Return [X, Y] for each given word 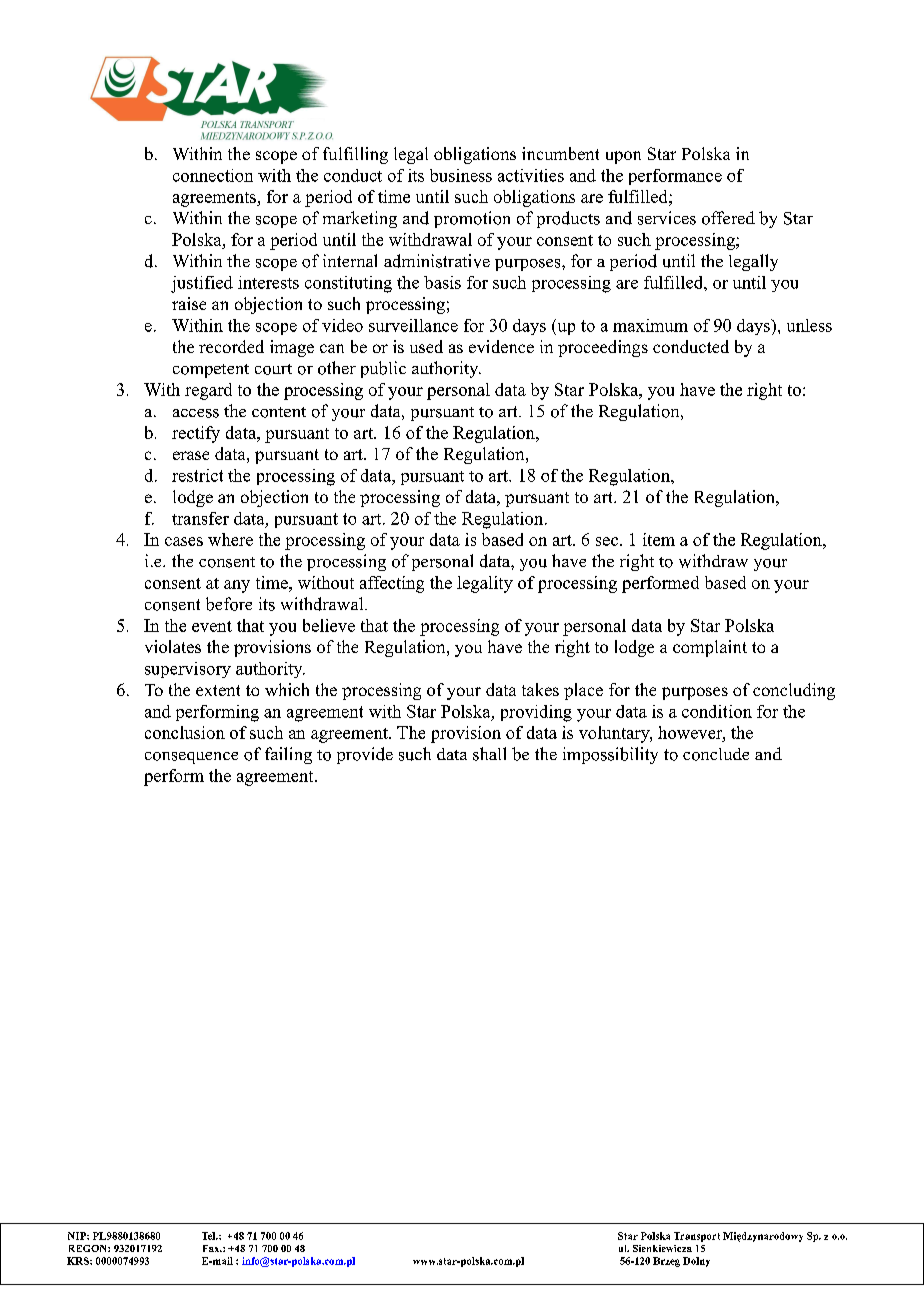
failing [288, 755]
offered [728, 218]
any [237, 586]
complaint [710, 648]
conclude [716, 754]
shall [489, 754]
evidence [501, 346]
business [461, 175]
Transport [697, 1237]
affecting [392, 584]
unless [809, 325]
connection [213, 175]
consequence [191, 758]
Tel [210, 1236]
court [273, 369]
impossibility [610, 755]
